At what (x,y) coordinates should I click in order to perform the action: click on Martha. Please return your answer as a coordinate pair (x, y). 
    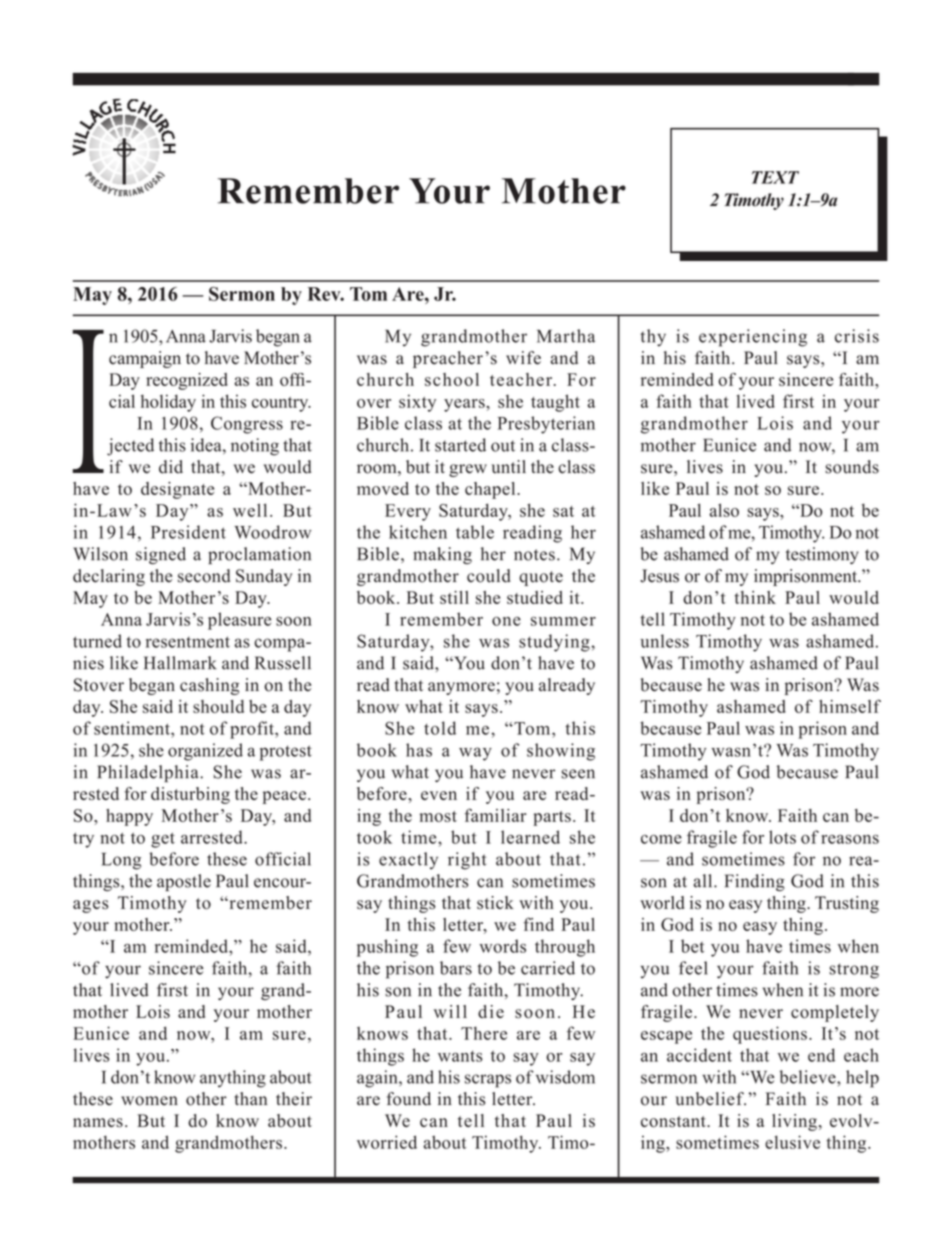
    Looking at the image, I should click on (566, 336).
